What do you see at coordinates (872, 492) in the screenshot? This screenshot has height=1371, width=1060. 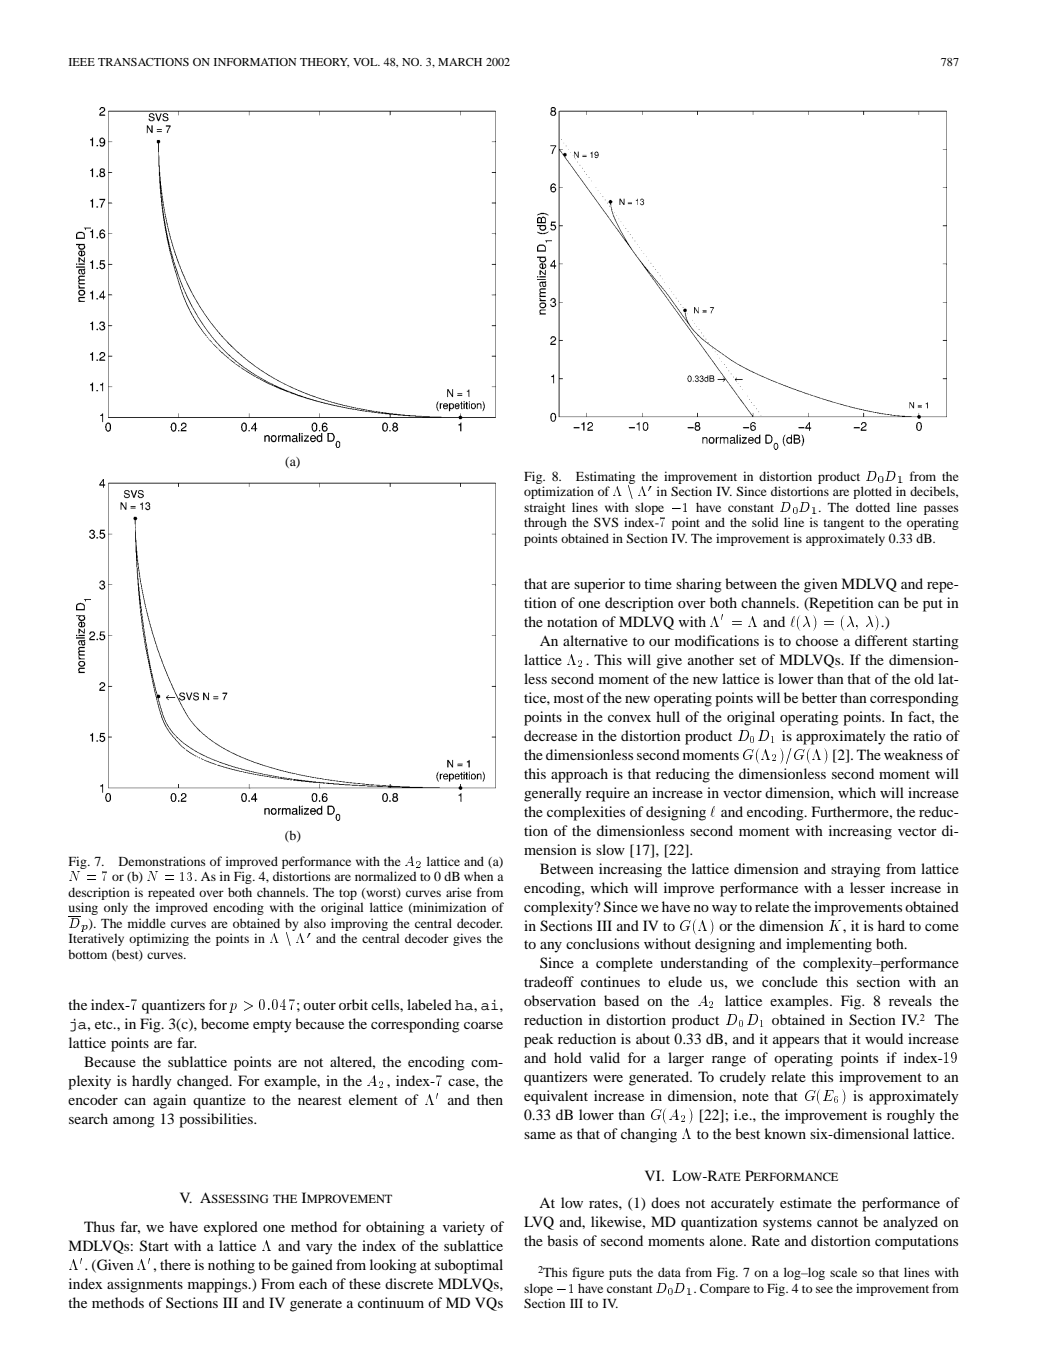 I see `plotted` at bounding box center [872, 492].
